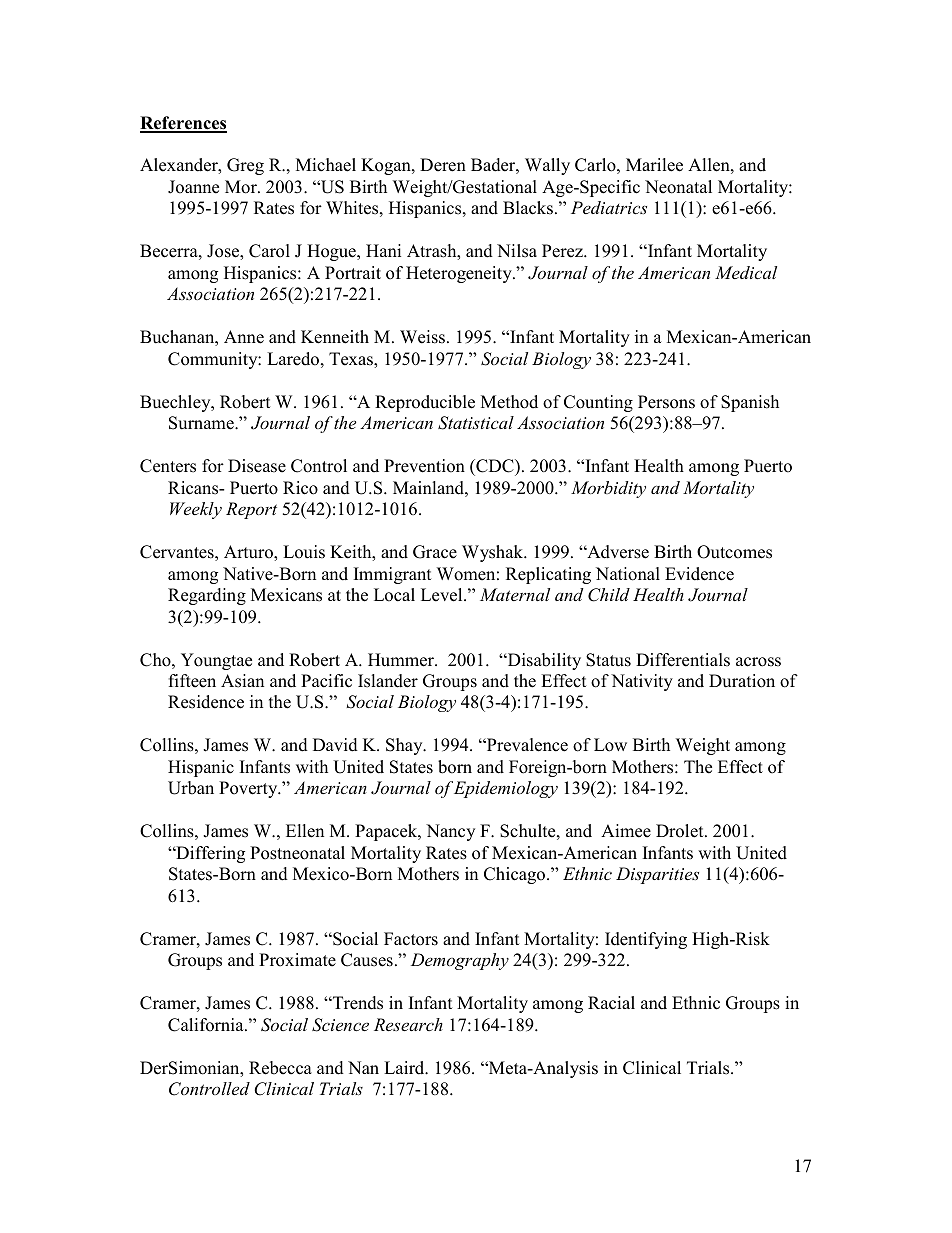 This page has height=1233, width=952. Describe the element at coordinates (450, 832) in the page. I see `Nancy` at that location.
